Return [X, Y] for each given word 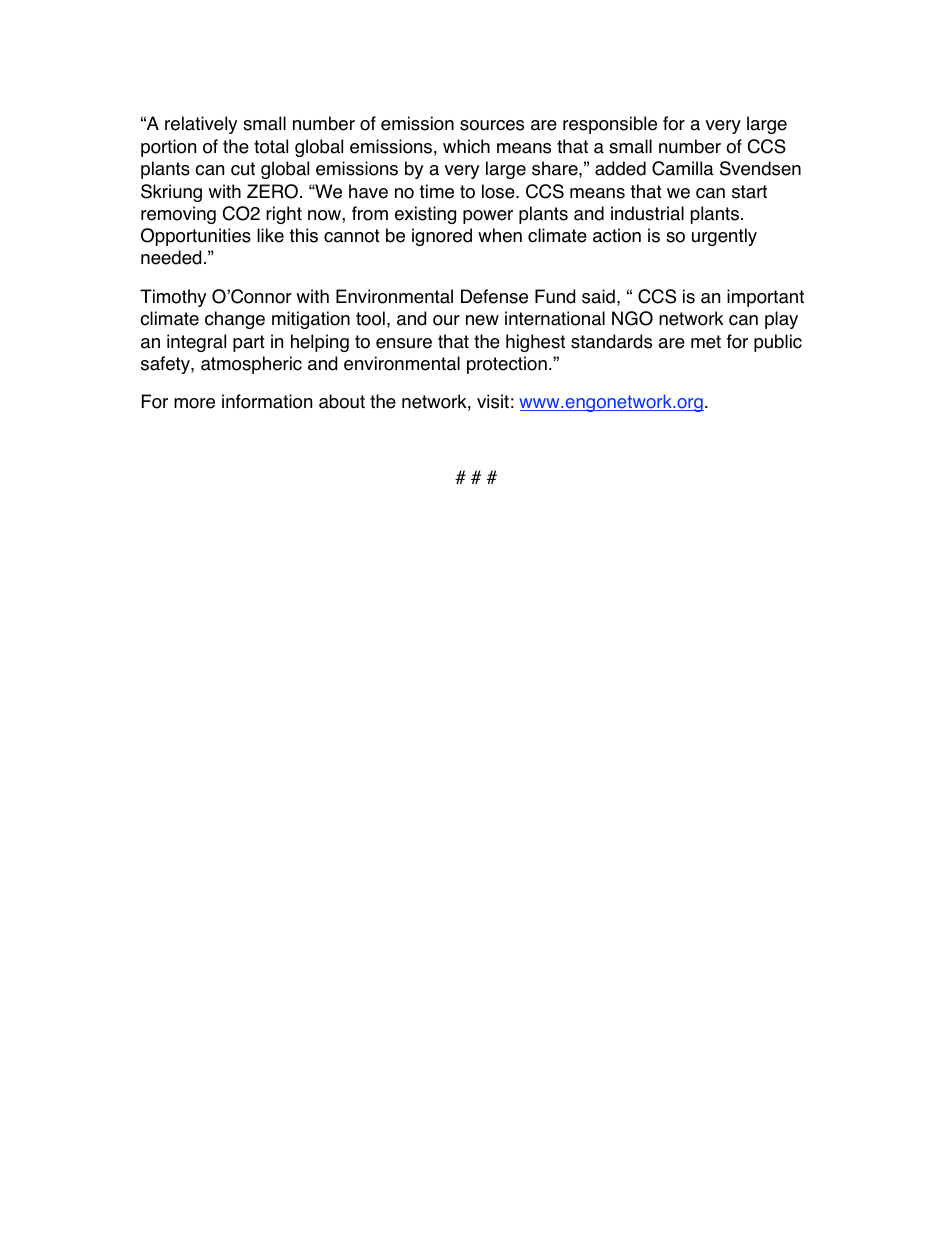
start [749, 192]
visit [493, 401]
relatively [201, 125]
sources [492, 125]
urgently [724, 237]
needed [171, 257]
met [706, 342]
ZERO [272, 191]
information [267, 401]
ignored [442, 237]
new [482, 320]
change [235, 320]
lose [499, 191]
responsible [610, 125]
